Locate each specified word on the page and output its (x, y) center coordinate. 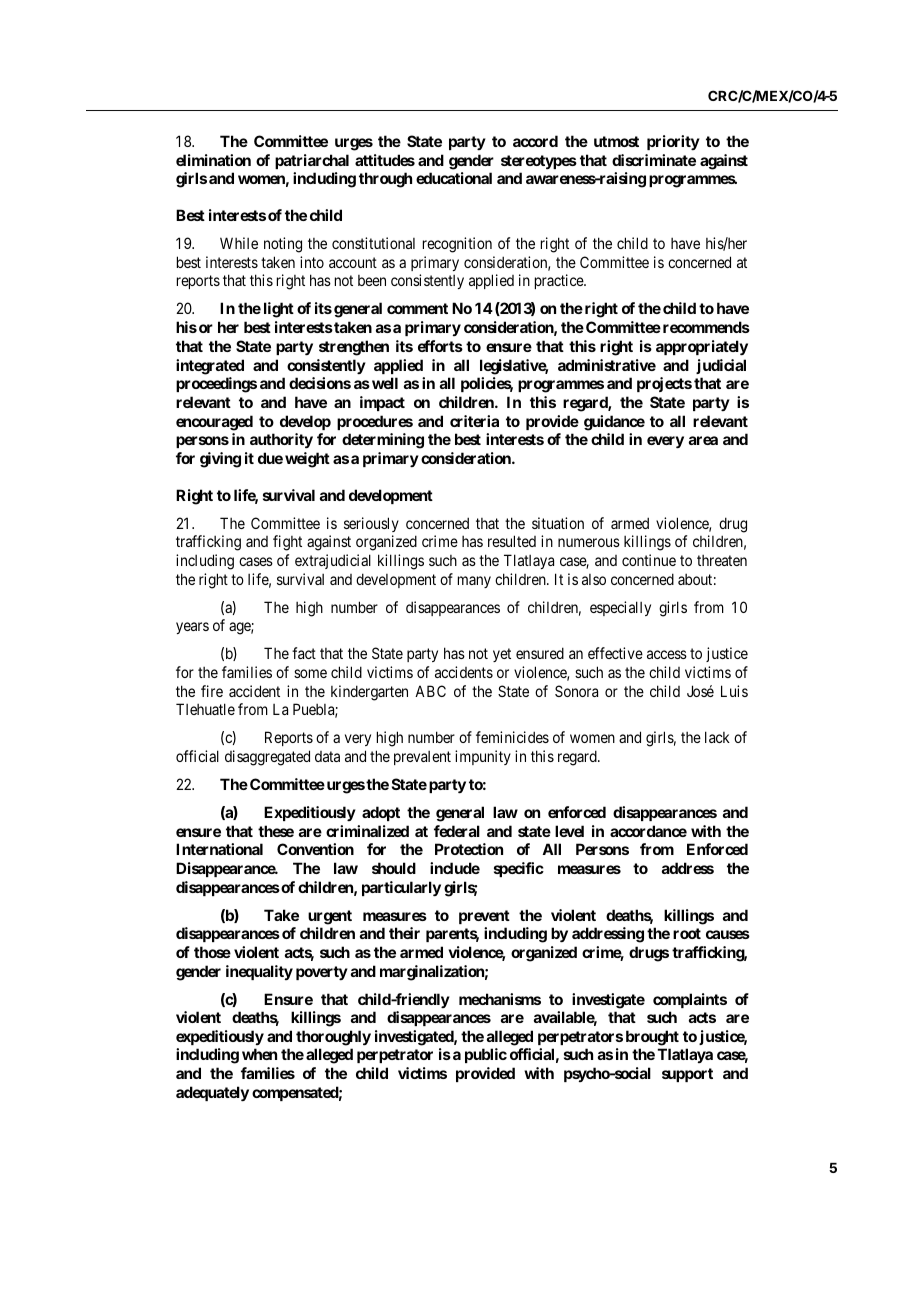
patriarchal (312, 161)
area (703, 440)
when (259, 1054)
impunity (483, 757)
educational (454, 178)
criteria (474, 421)
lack (717, 737)
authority (281, 440)
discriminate (654, 160)
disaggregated (267, 758)
